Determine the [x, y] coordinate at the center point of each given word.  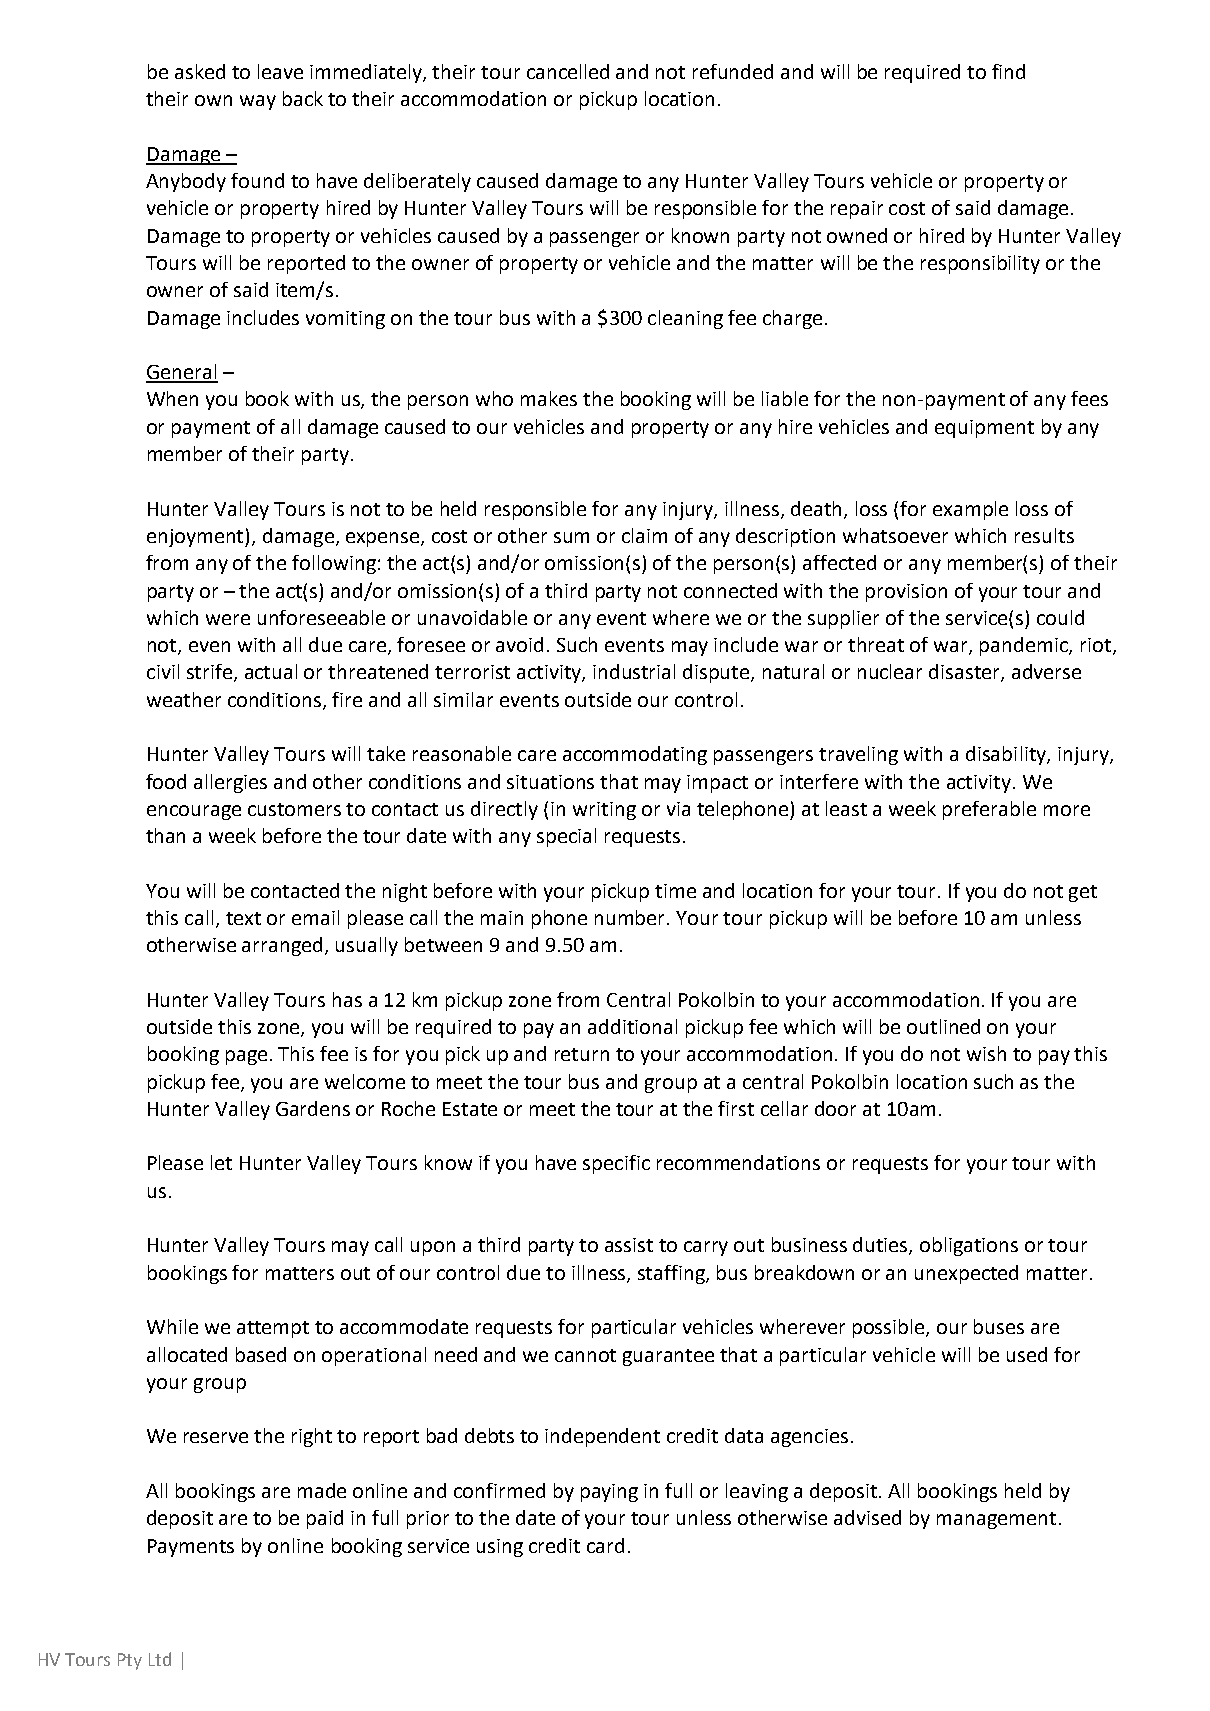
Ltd [160, 1659]
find [1008, 71]
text [243, 918]
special [566, 837]
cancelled [568, 71]
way [258, 102]
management [996, 1520]
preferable [989, 810]
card [605, 1545]
